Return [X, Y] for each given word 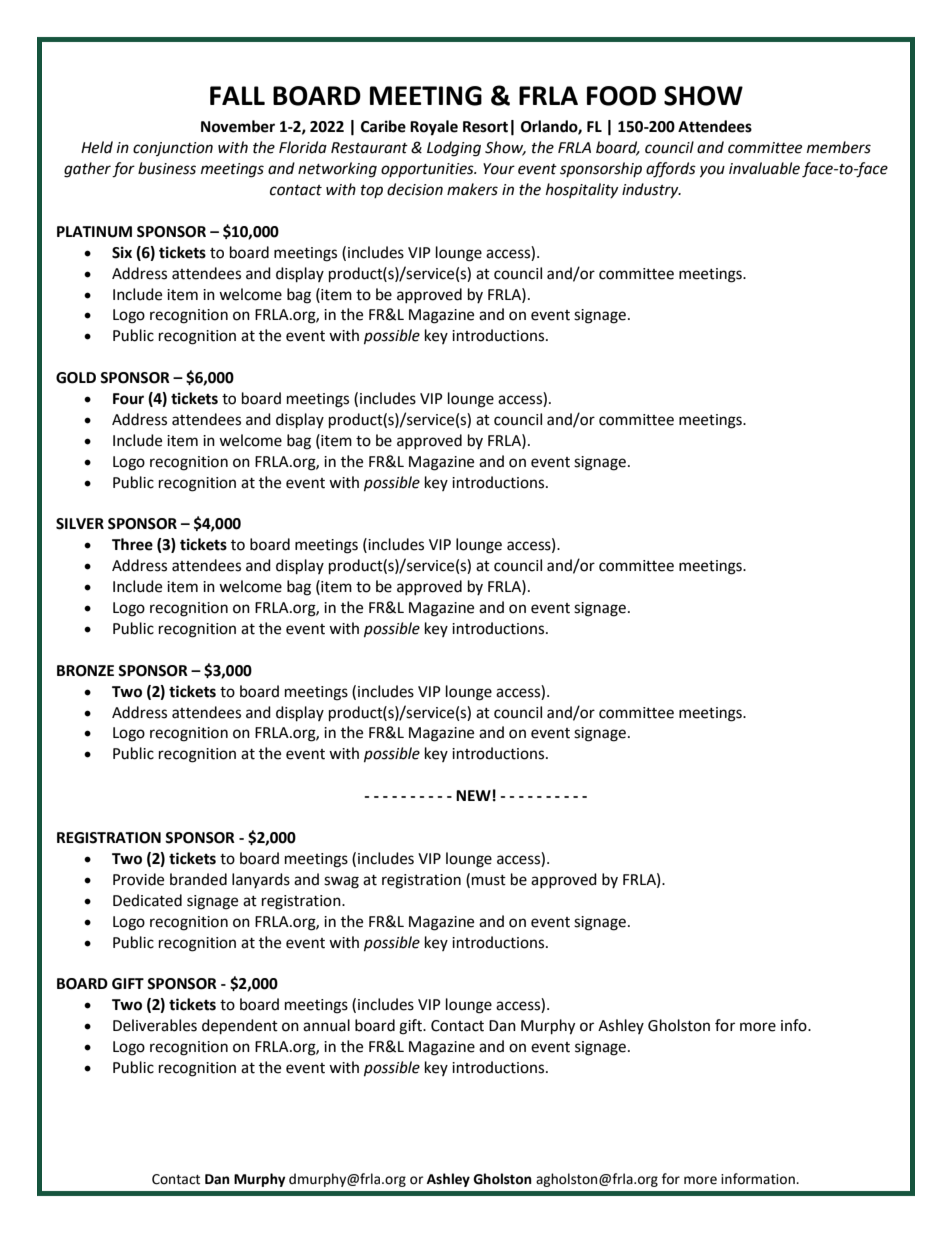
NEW [473, 795]
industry [651, 190]
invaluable [764, 168]
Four [128, 399]
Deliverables [155, 1025]
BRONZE [85, 671]
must [489, 880]
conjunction [173, 149]
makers [472, 189]
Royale [434, 128]
